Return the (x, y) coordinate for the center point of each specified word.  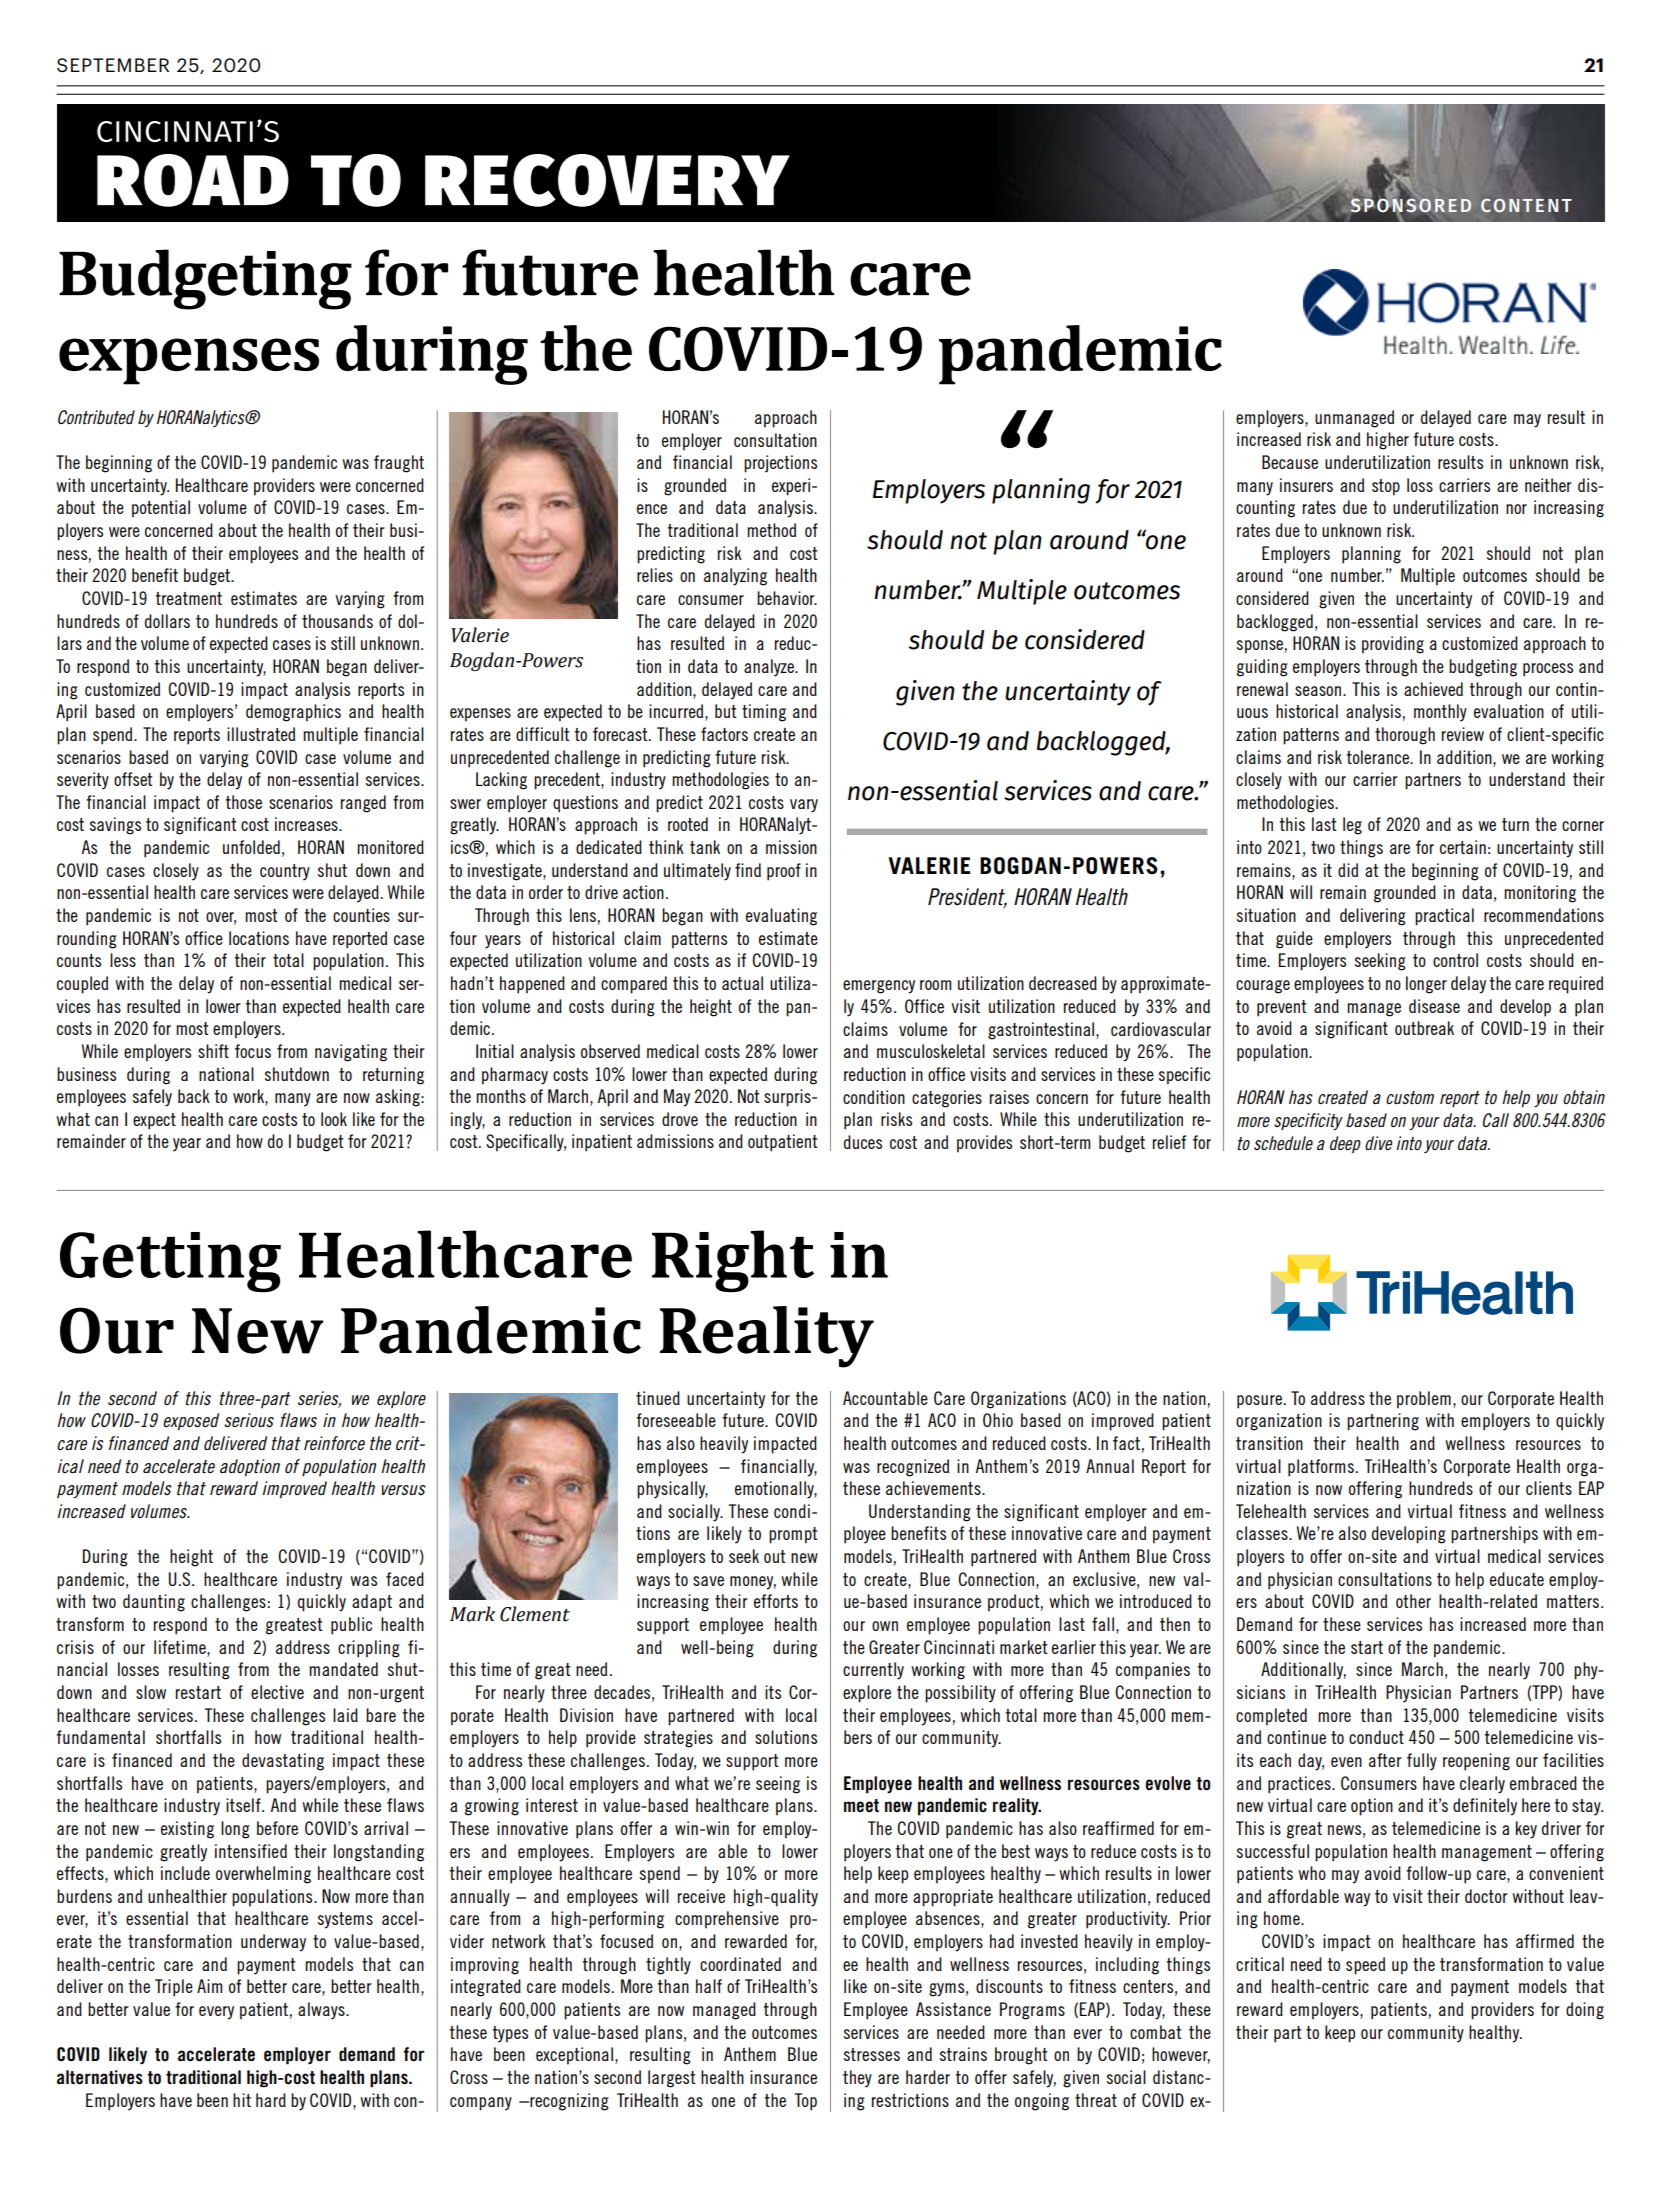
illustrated (261, 734)
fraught (399, 464)
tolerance (1378, 757)
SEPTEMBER (113, 65)
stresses (872, 2054)
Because (1290, 462)
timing (764, 713)
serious (249, 1420)
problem (1424, 1400)
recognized (913, 1468)
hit (242, 2100)
